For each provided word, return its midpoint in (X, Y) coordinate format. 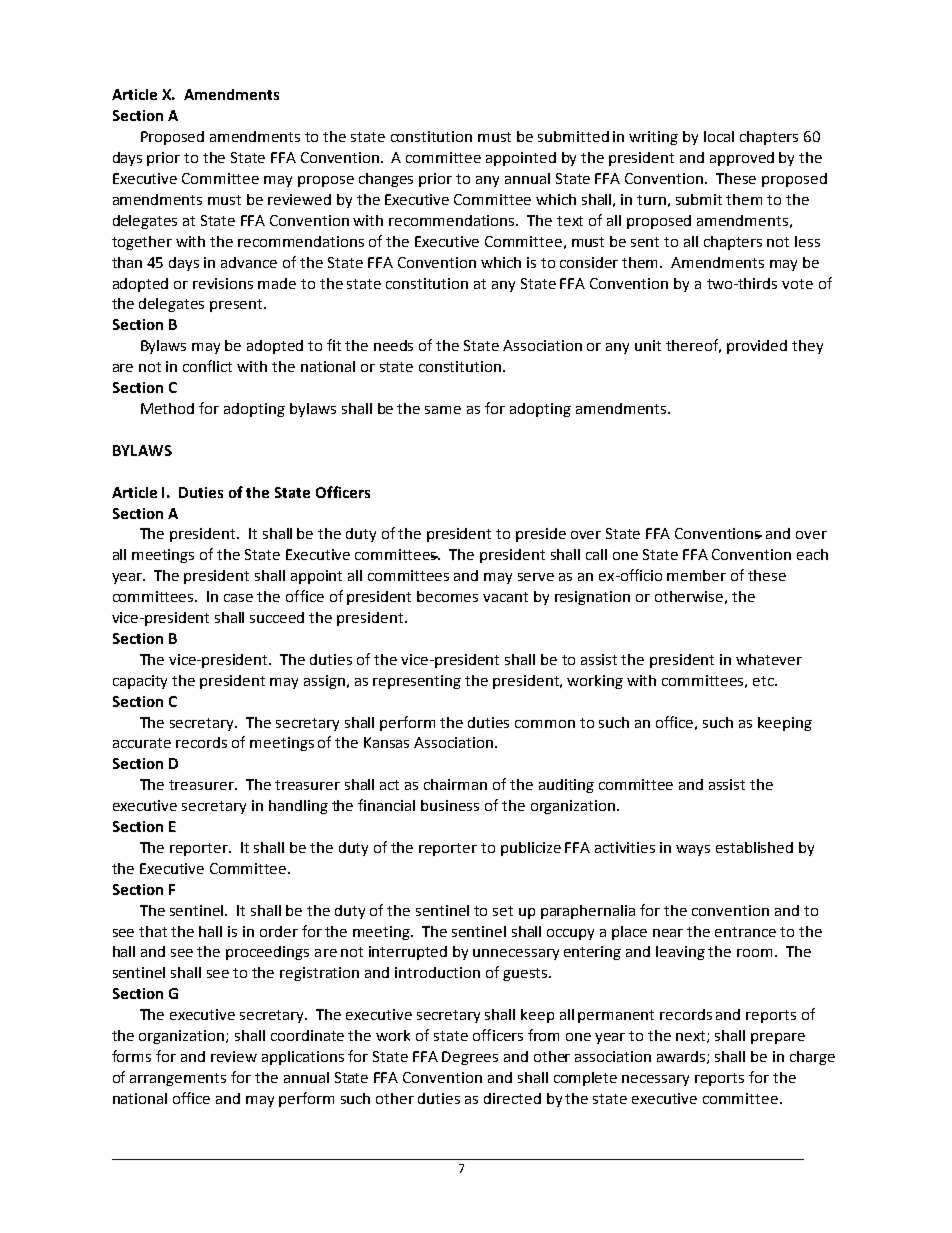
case (238, 598)
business (450, 805)
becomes (447, 596)
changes (386, 180)
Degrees (470, 1058)
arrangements (178, 1079)
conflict (207, 366)
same (443, 410)
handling (298, 807)
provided (757, 347)
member (696, 575)
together (142, 243)
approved (742, 159)
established (754, 847)
